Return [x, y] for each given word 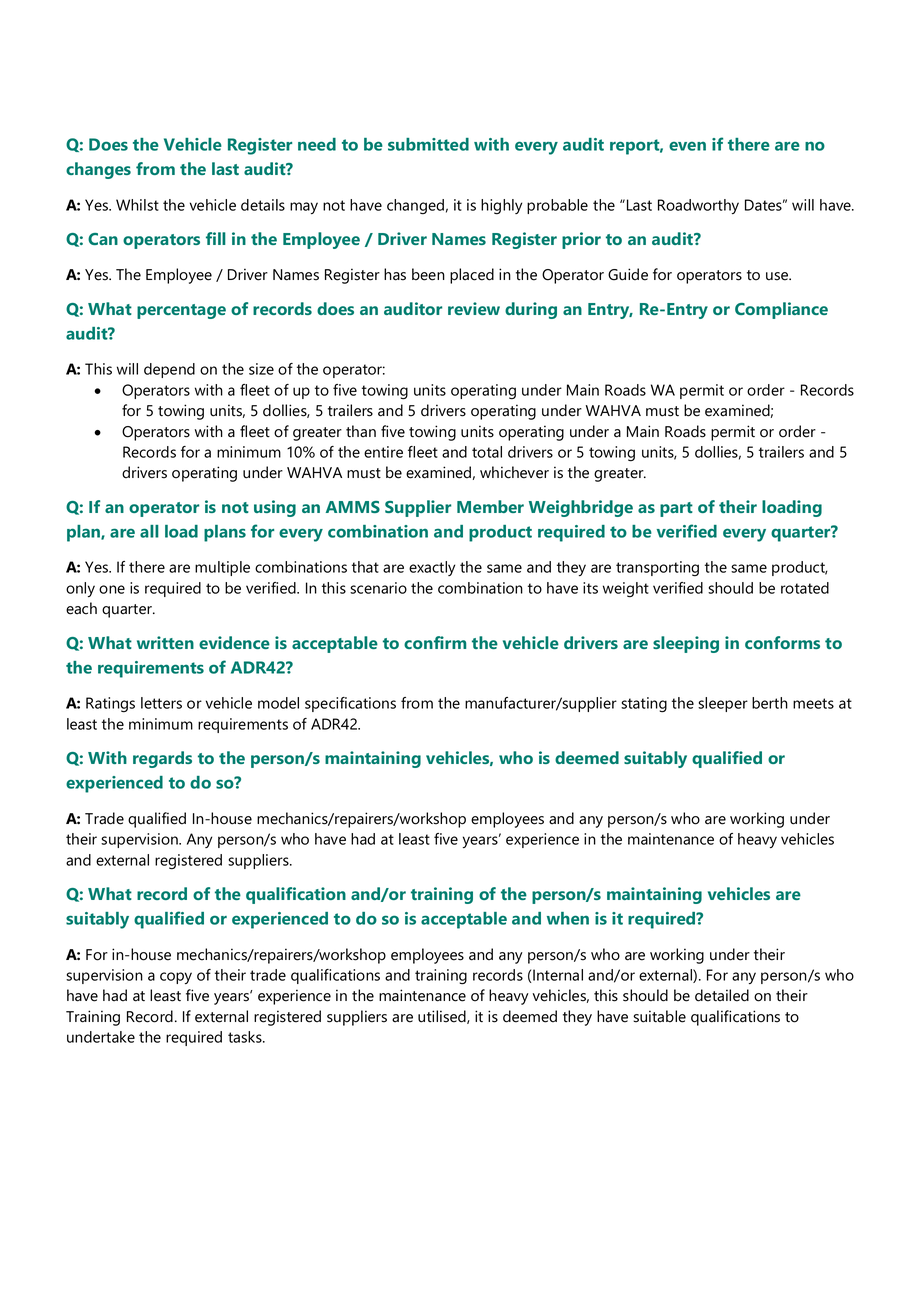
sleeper [723, 704]
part [676, 509]
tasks [246, 1037]
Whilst [137, 205]
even [687, 146]
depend [169, 370]
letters [161, 703]
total [487, 452]
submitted [428, 144]
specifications [350, 704]
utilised [443, 1017]
